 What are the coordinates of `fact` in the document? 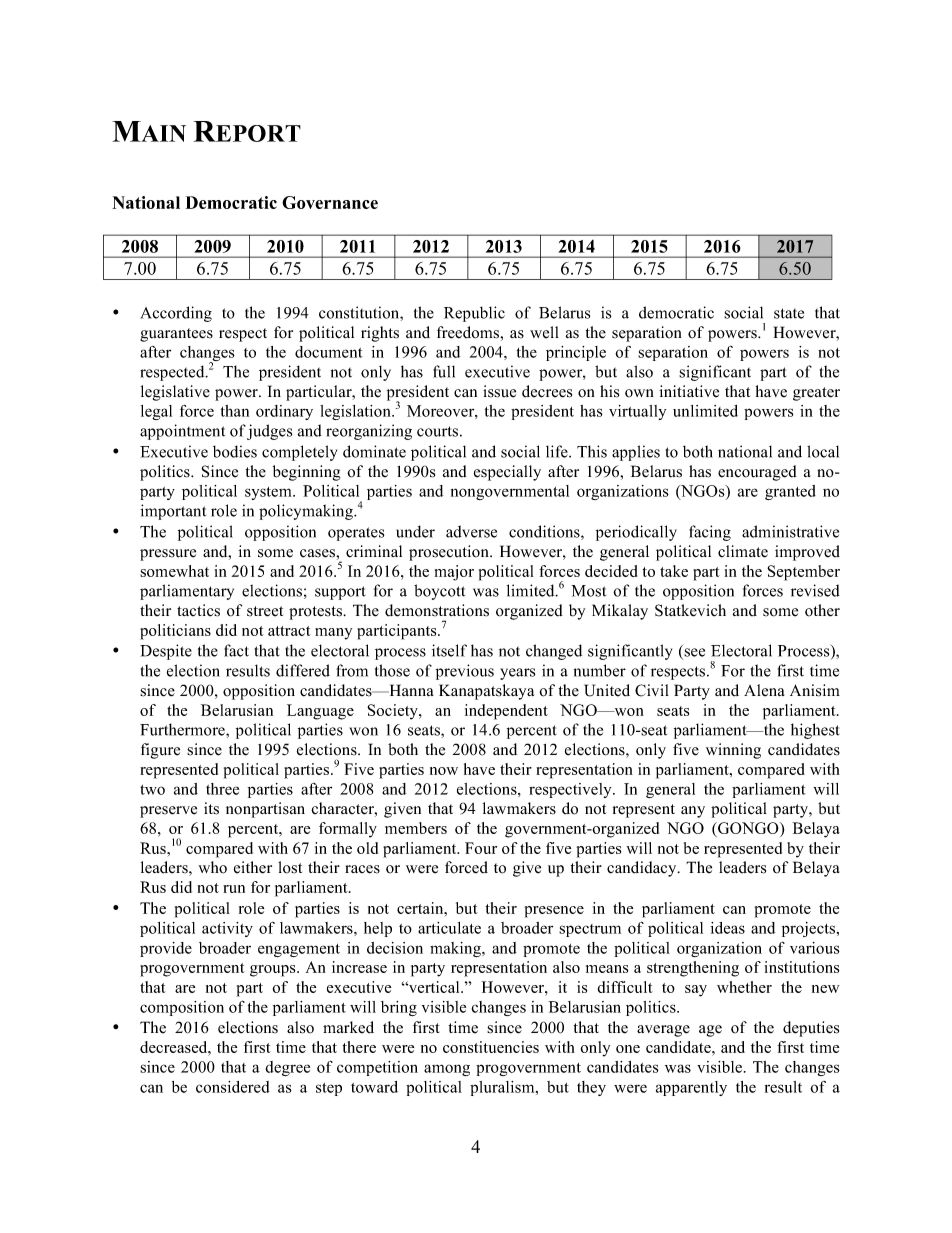 It's located at (236, 650).
